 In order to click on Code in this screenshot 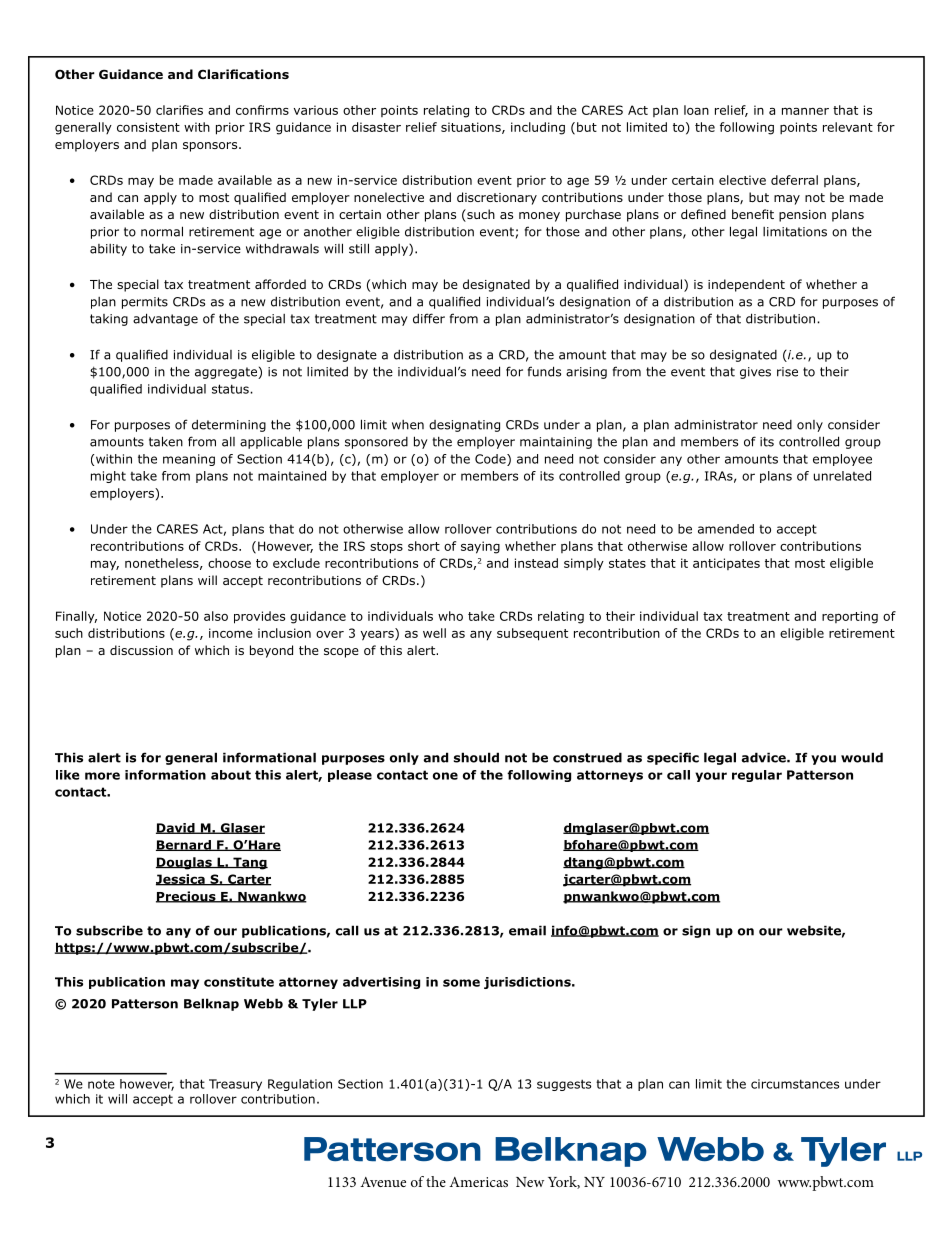, I will do `click(491, 460)`.
